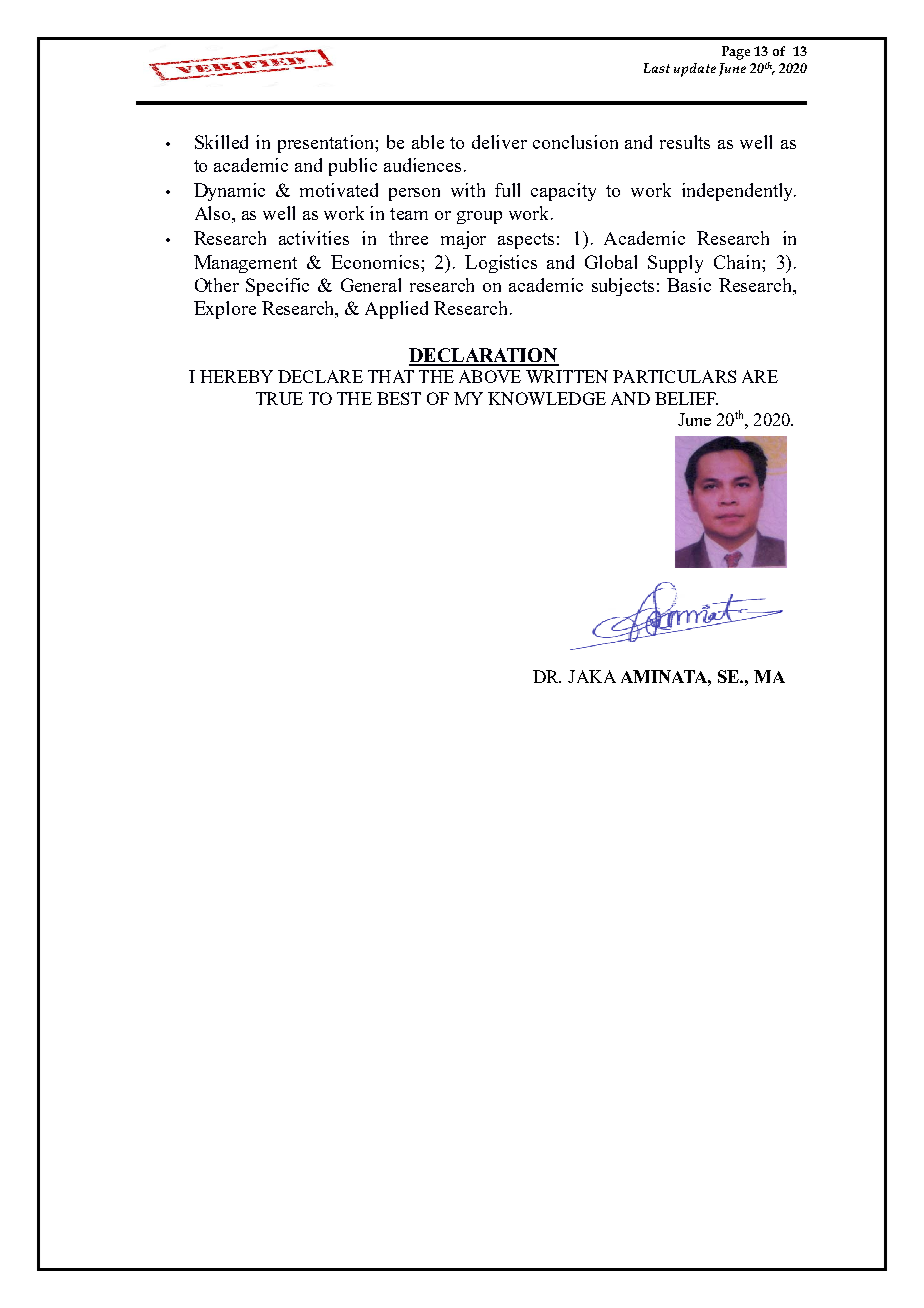  Describe the element at coordinates (657, 68) in the image. I see `Last` at that location.
